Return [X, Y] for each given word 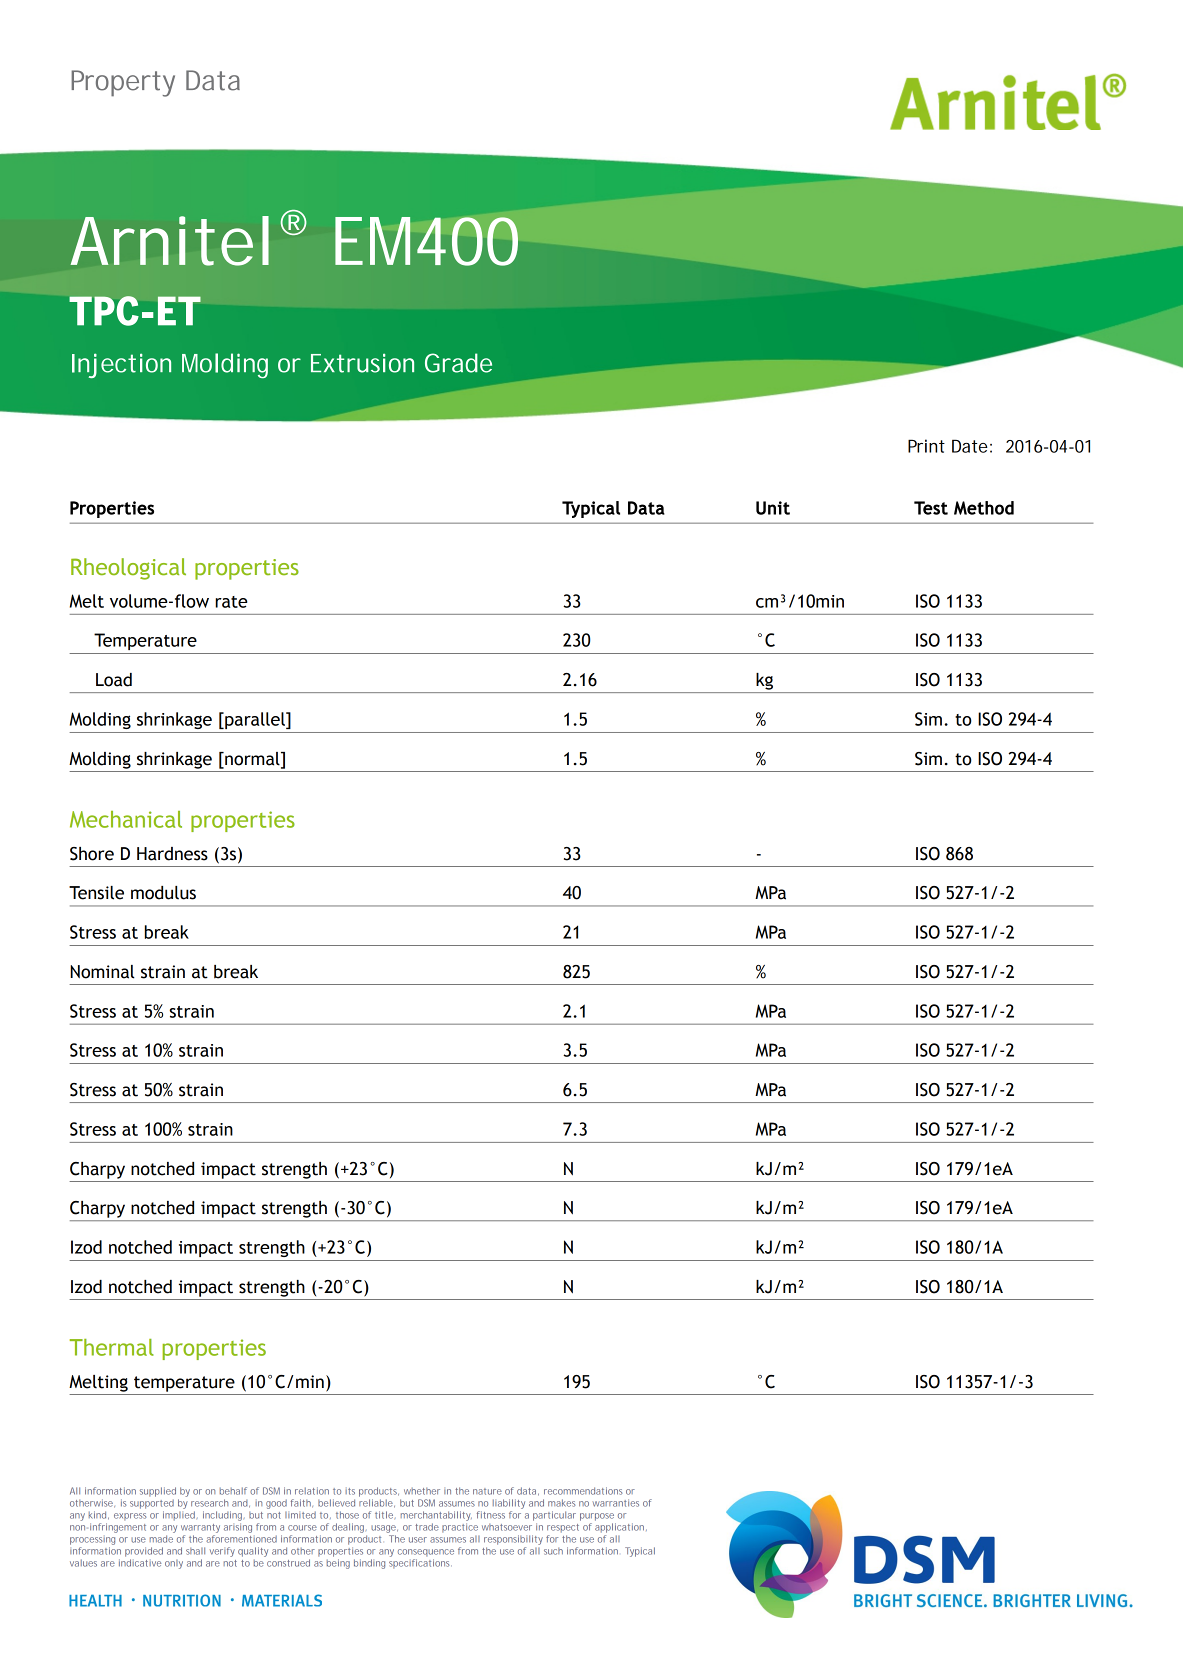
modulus [163, 893]
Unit [773, 508]
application [621, 1528]
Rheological [128, 569]
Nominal [102, 972]
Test [931, 508]
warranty [200, 1528]
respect [563, 1528]
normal [252, 759]
